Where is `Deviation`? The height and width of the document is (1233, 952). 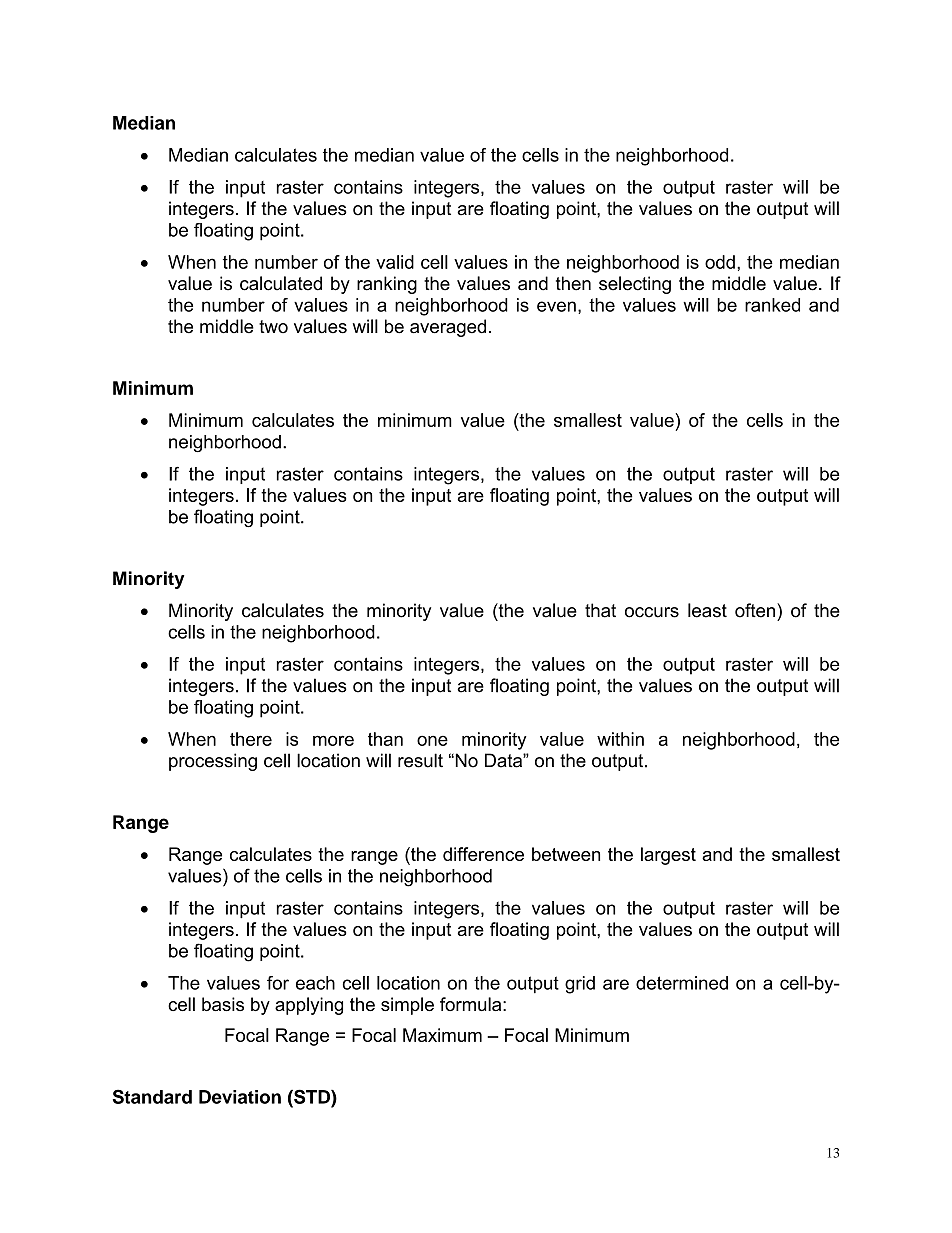 Deviation is located at coordinates (240, 1097).
